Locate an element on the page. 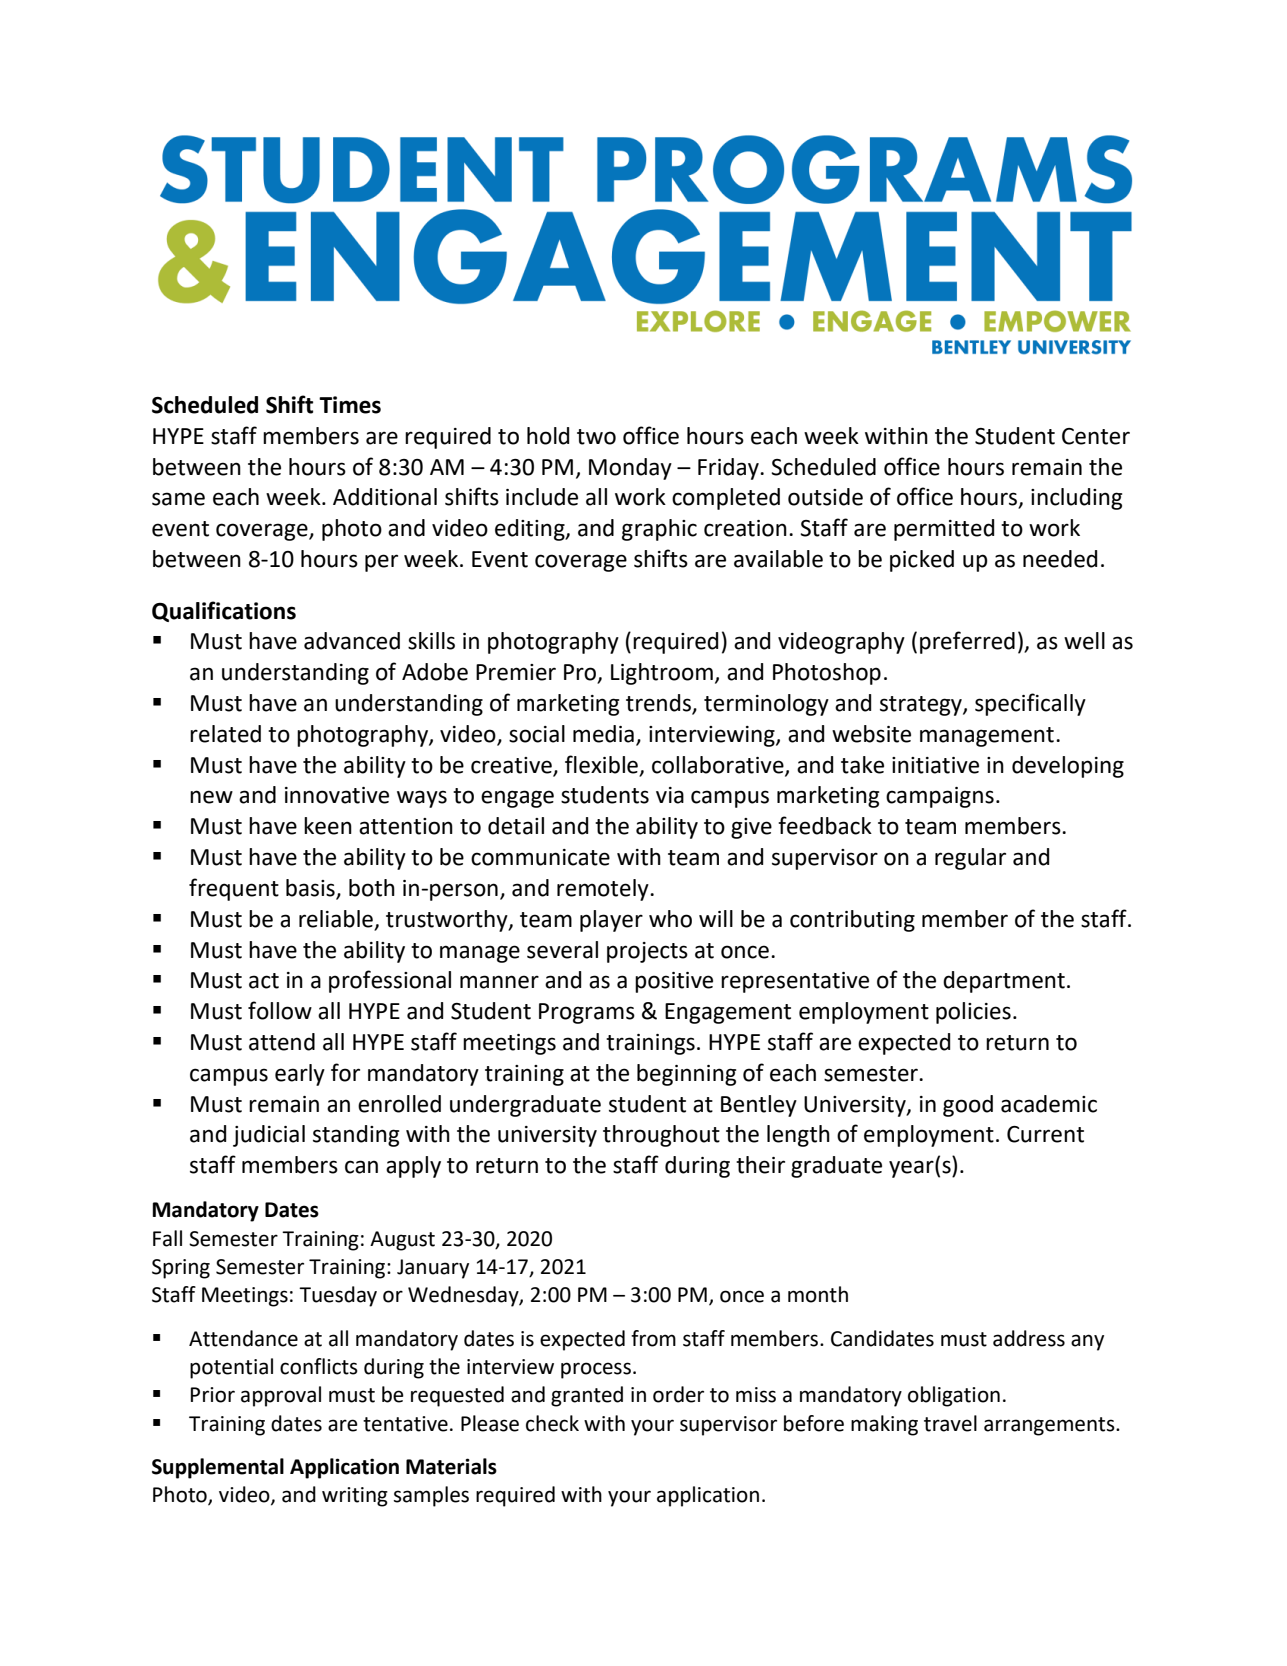 This image has height=1666, width=1287. department is located at coordinates (1004, 982).
